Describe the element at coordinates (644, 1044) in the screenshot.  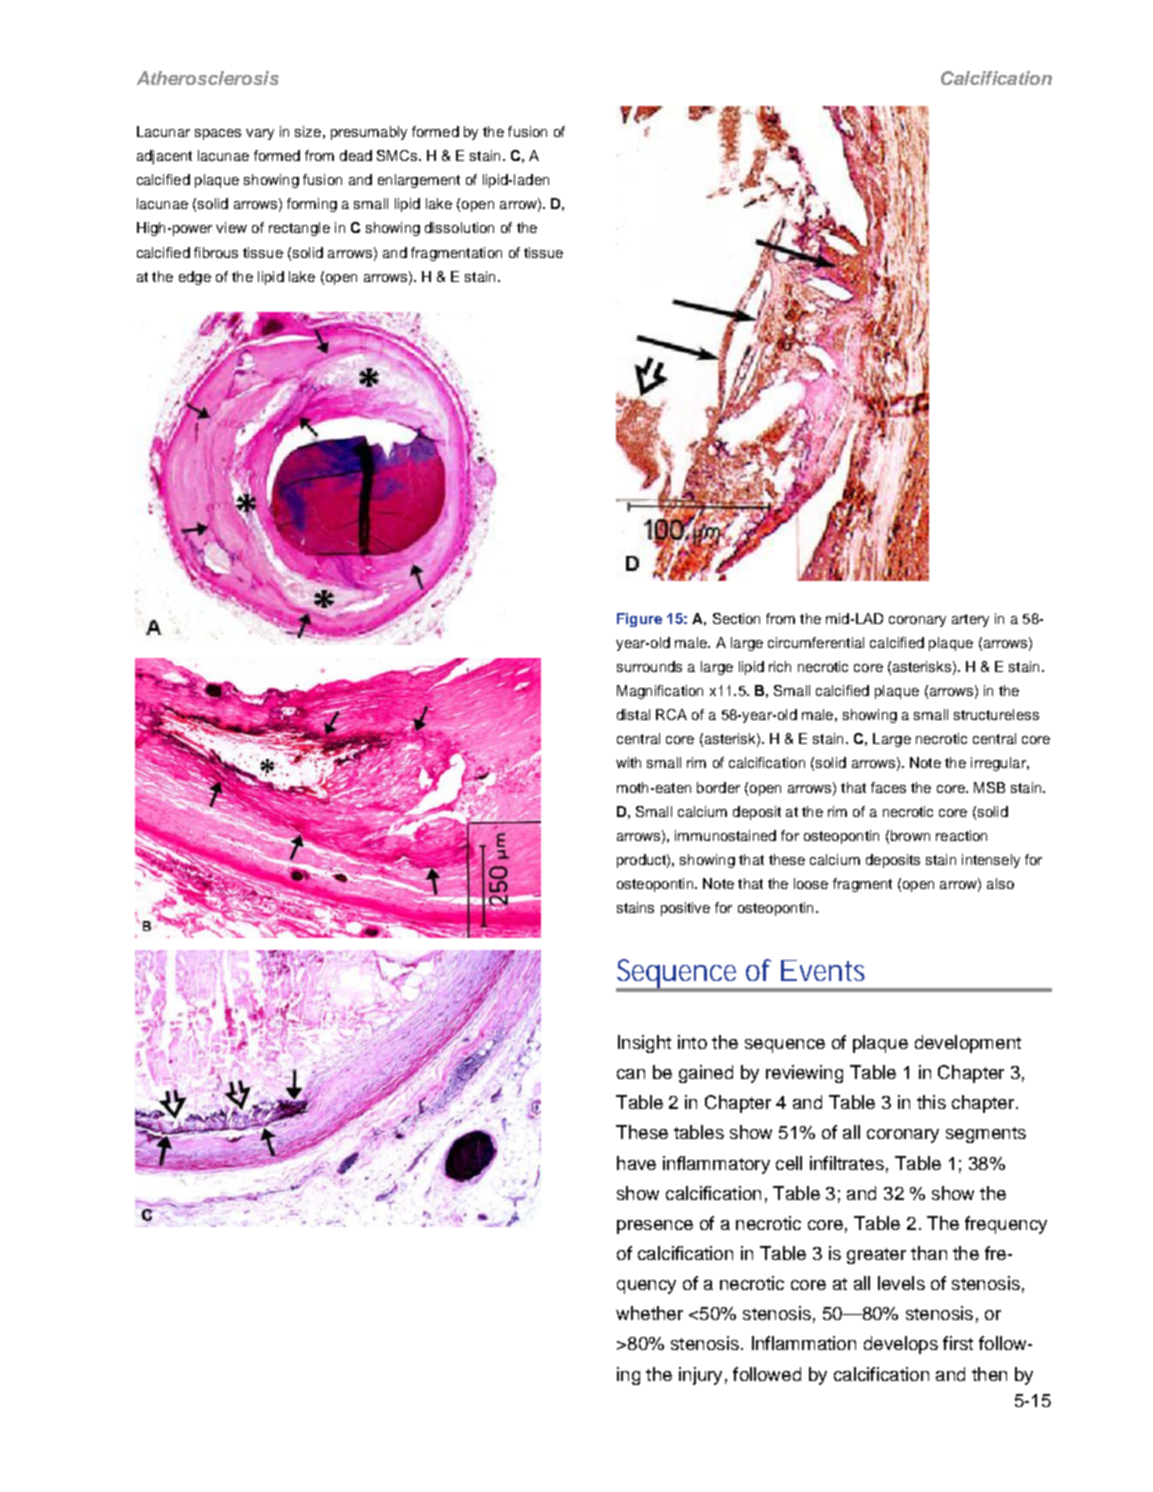
I see `Insight` at that location.
